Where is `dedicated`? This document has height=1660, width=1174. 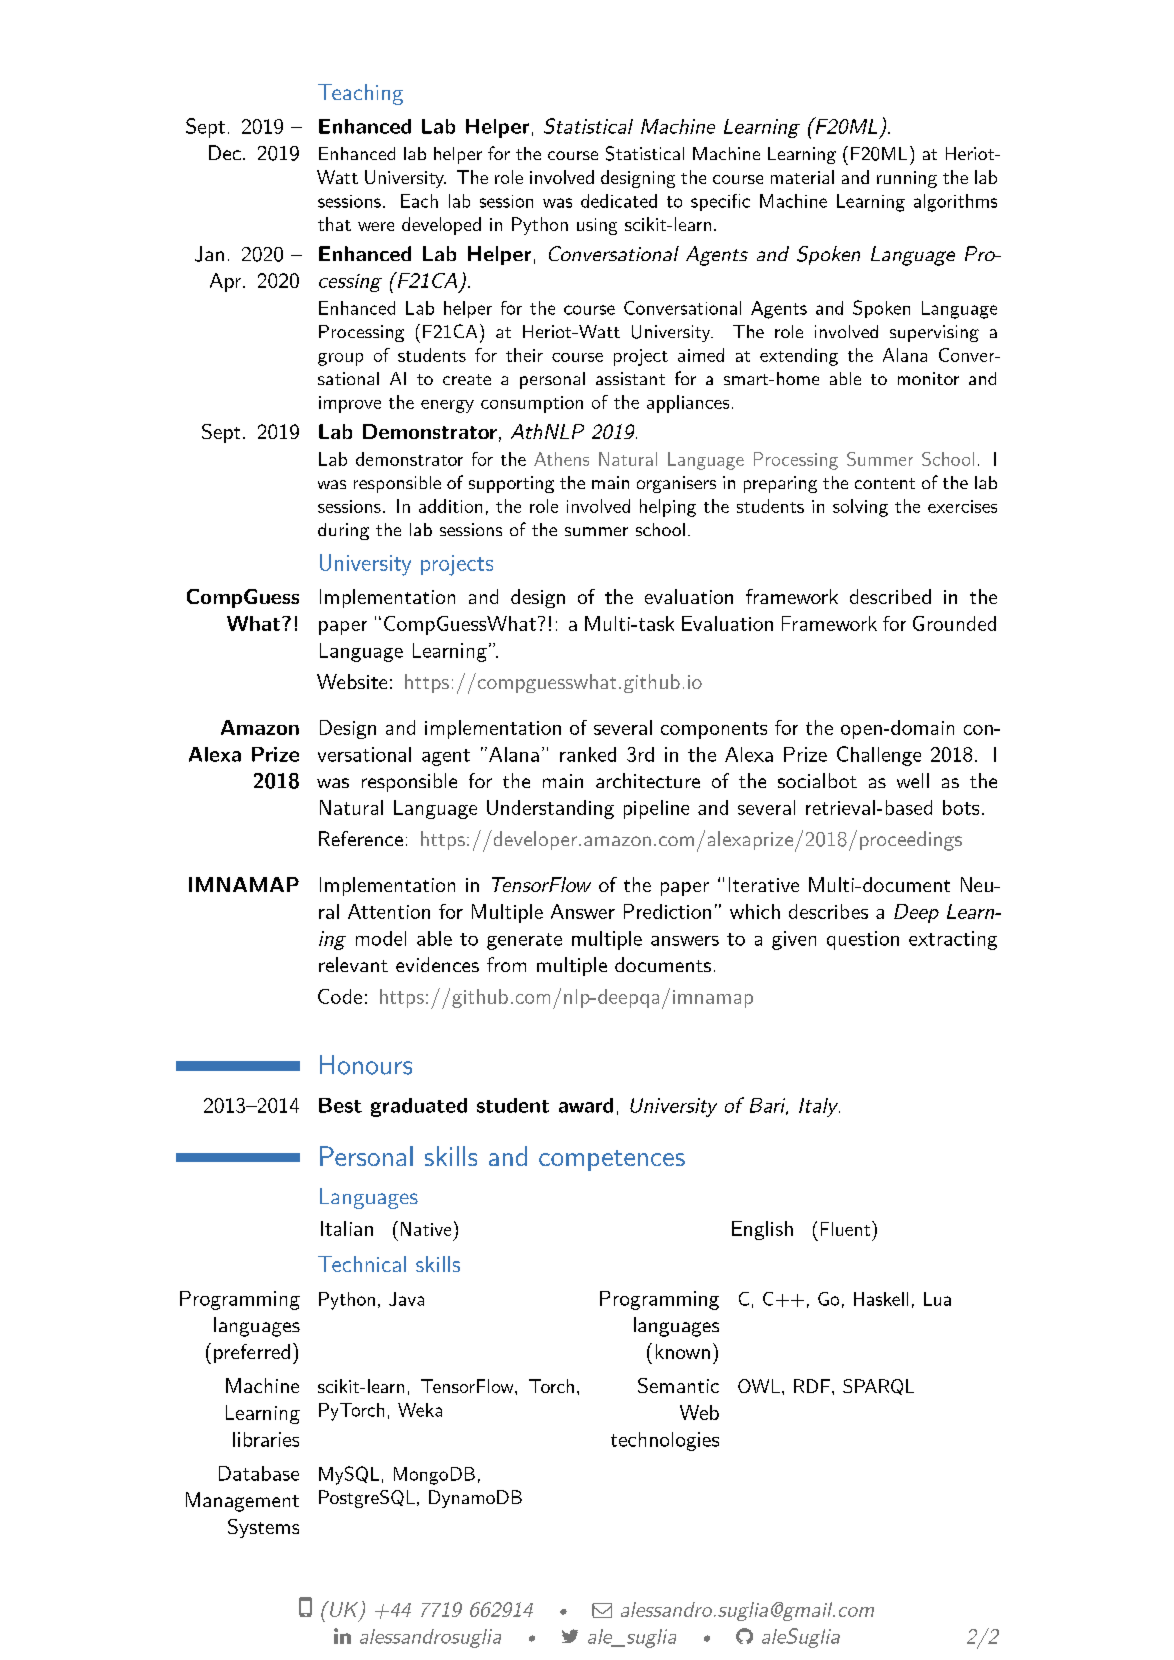 dedicated is located at coordinates (619, 201).
